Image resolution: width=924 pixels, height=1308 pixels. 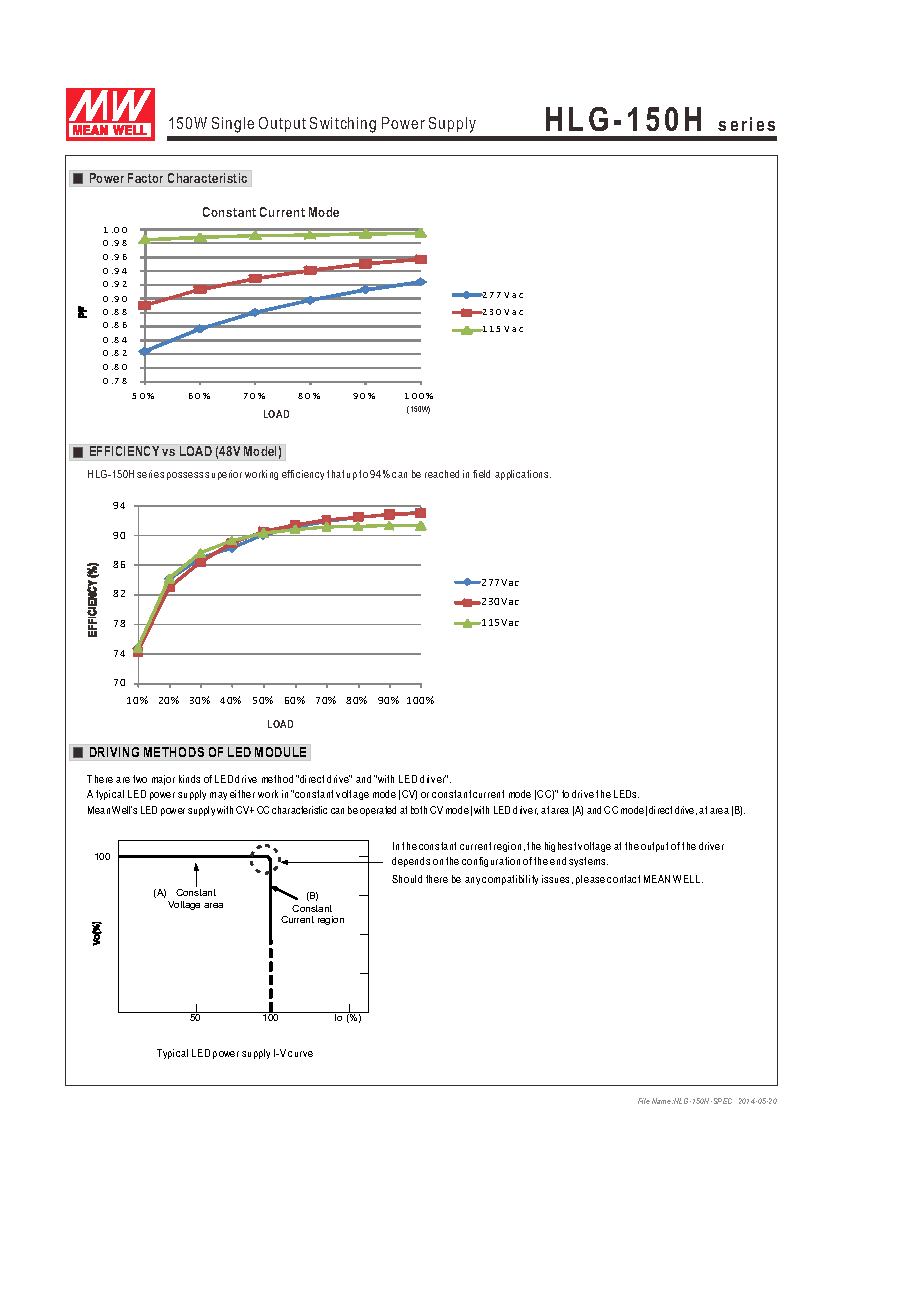 What do you see at coordinates (378, 811) in the page?
I see `operated` at bounding box center [378, 811].
